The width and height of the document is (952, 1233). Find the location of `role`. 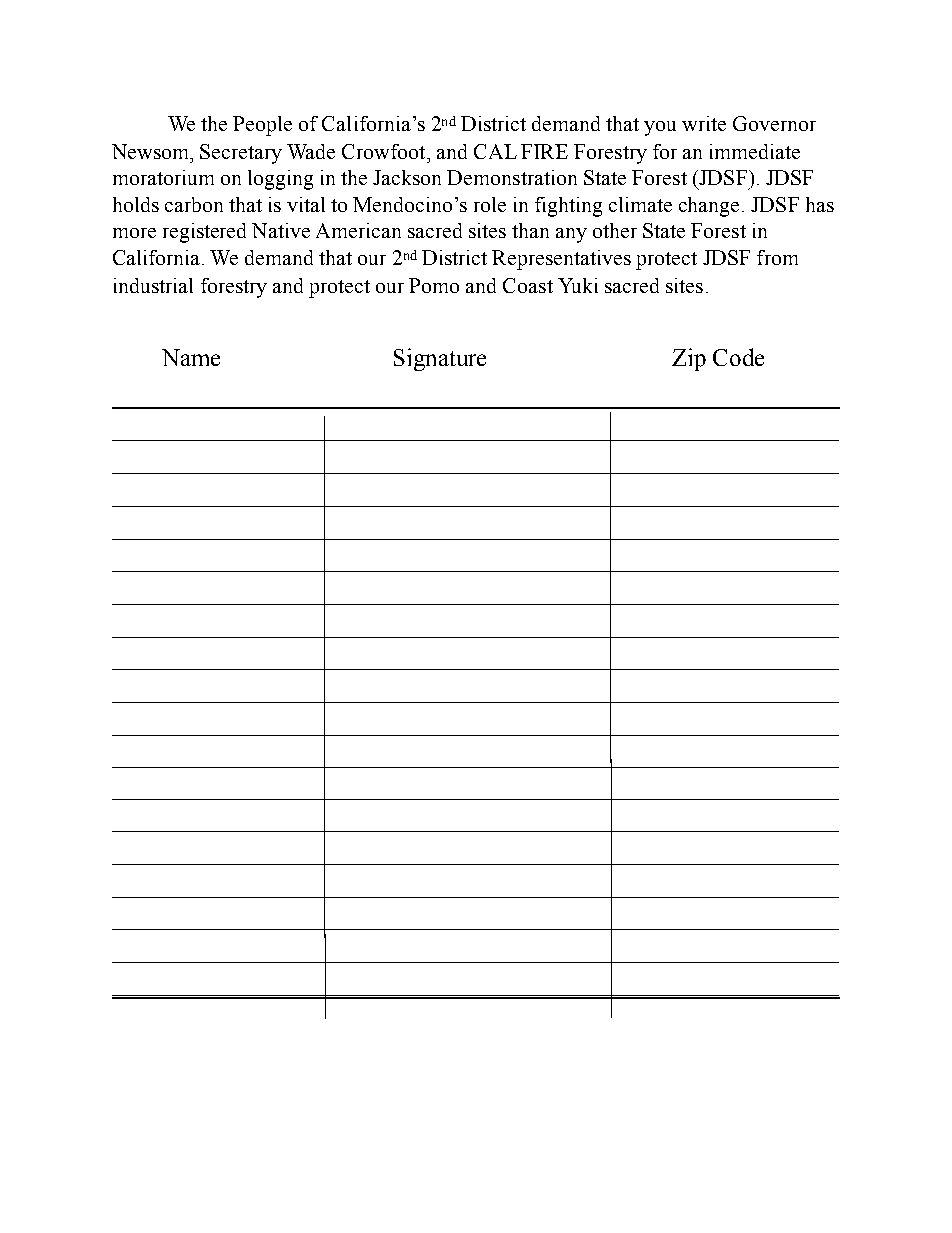

role is located at coordinates (490, 204).
